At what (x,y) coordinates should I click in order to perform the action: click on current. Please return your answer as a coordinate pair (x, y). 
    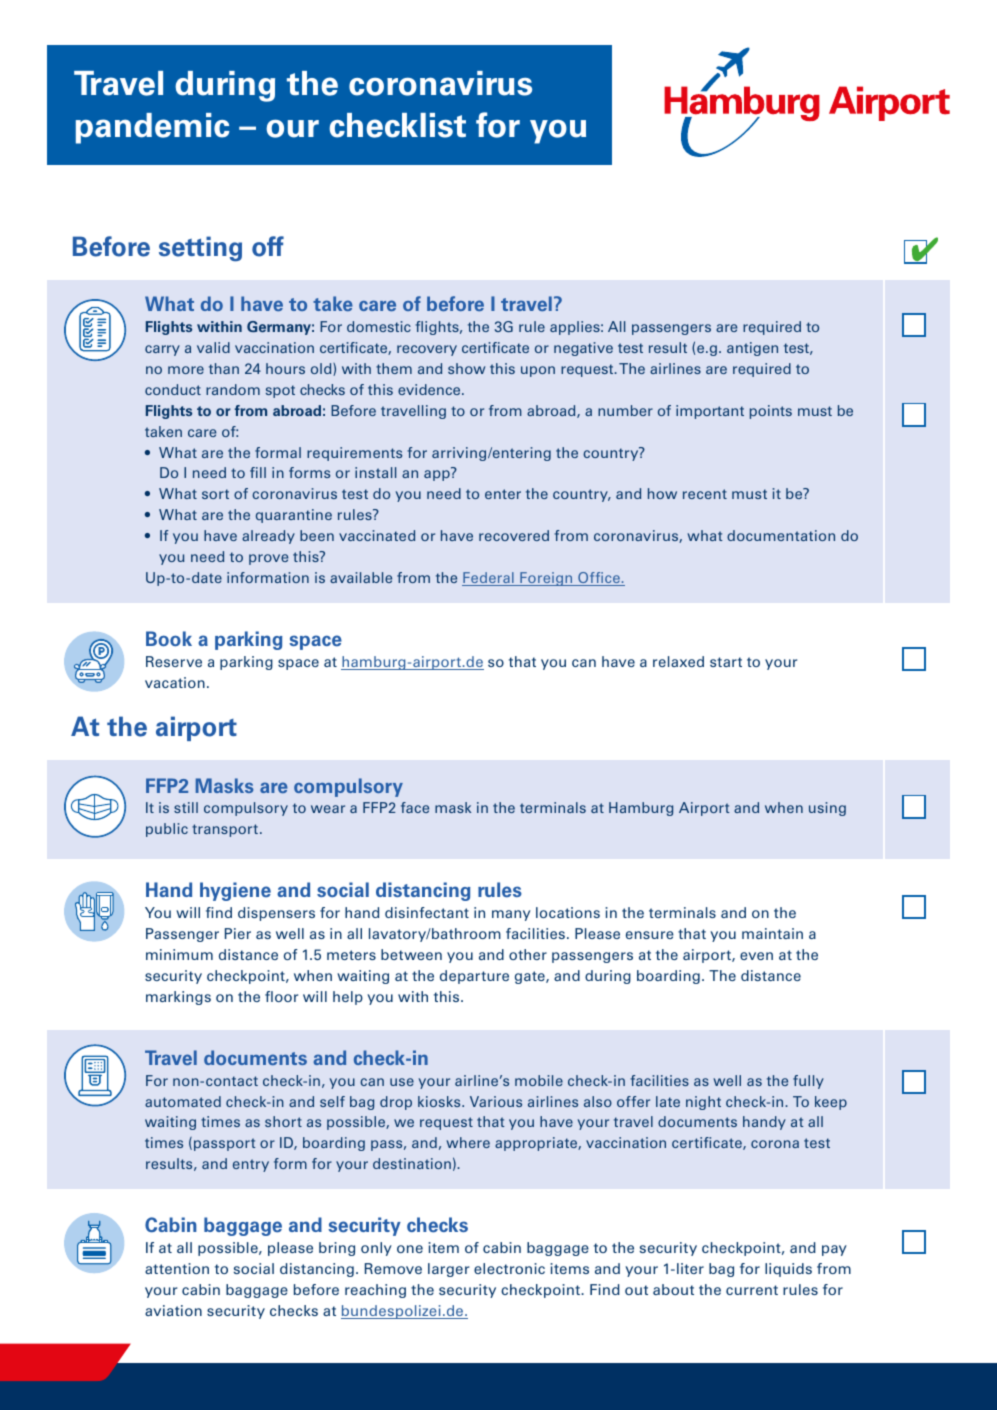
    Looking at the image, I should click on (752, 1290).
